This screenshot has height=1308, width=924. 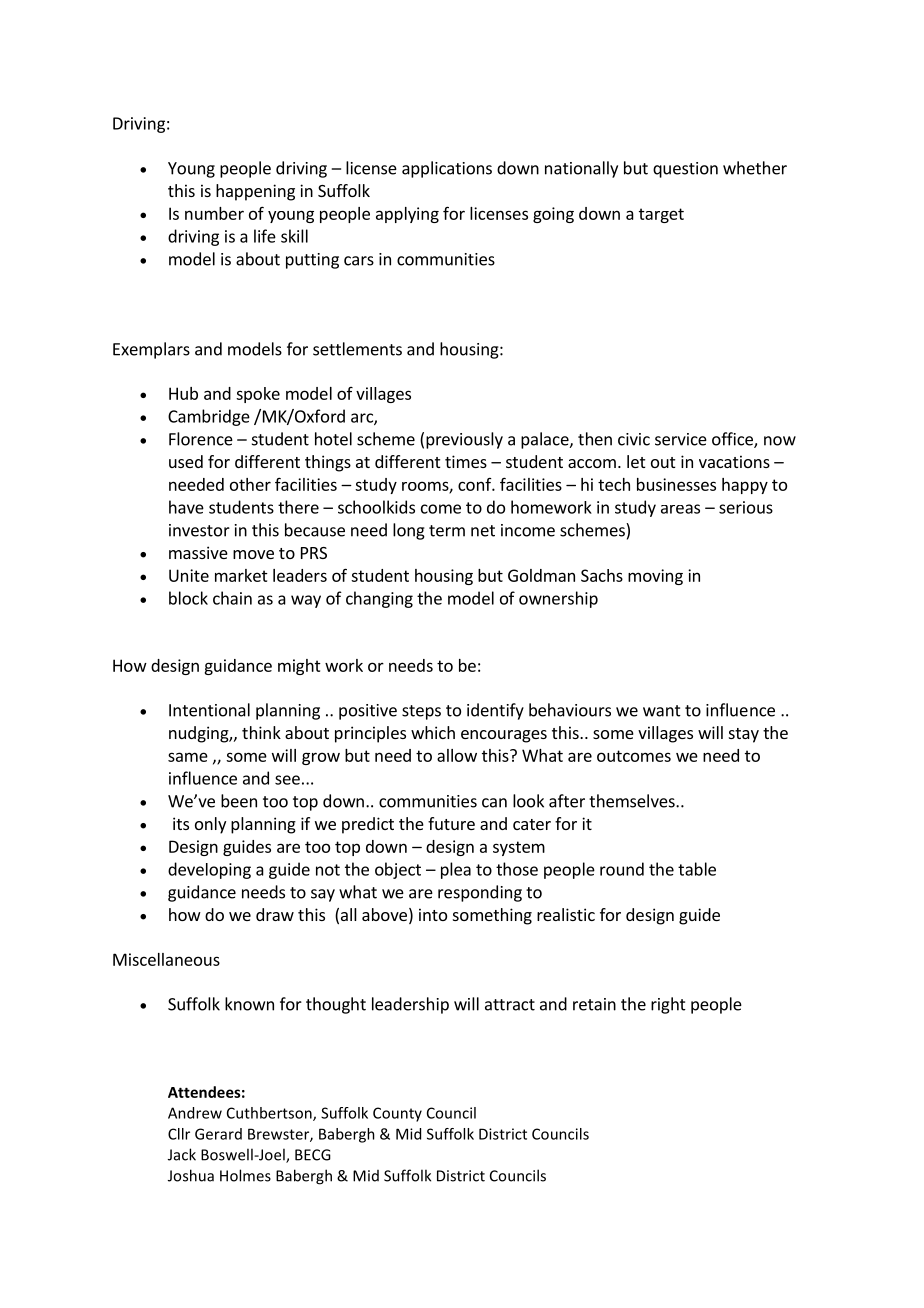 I want to click on only, so click(x=210, y=825).
